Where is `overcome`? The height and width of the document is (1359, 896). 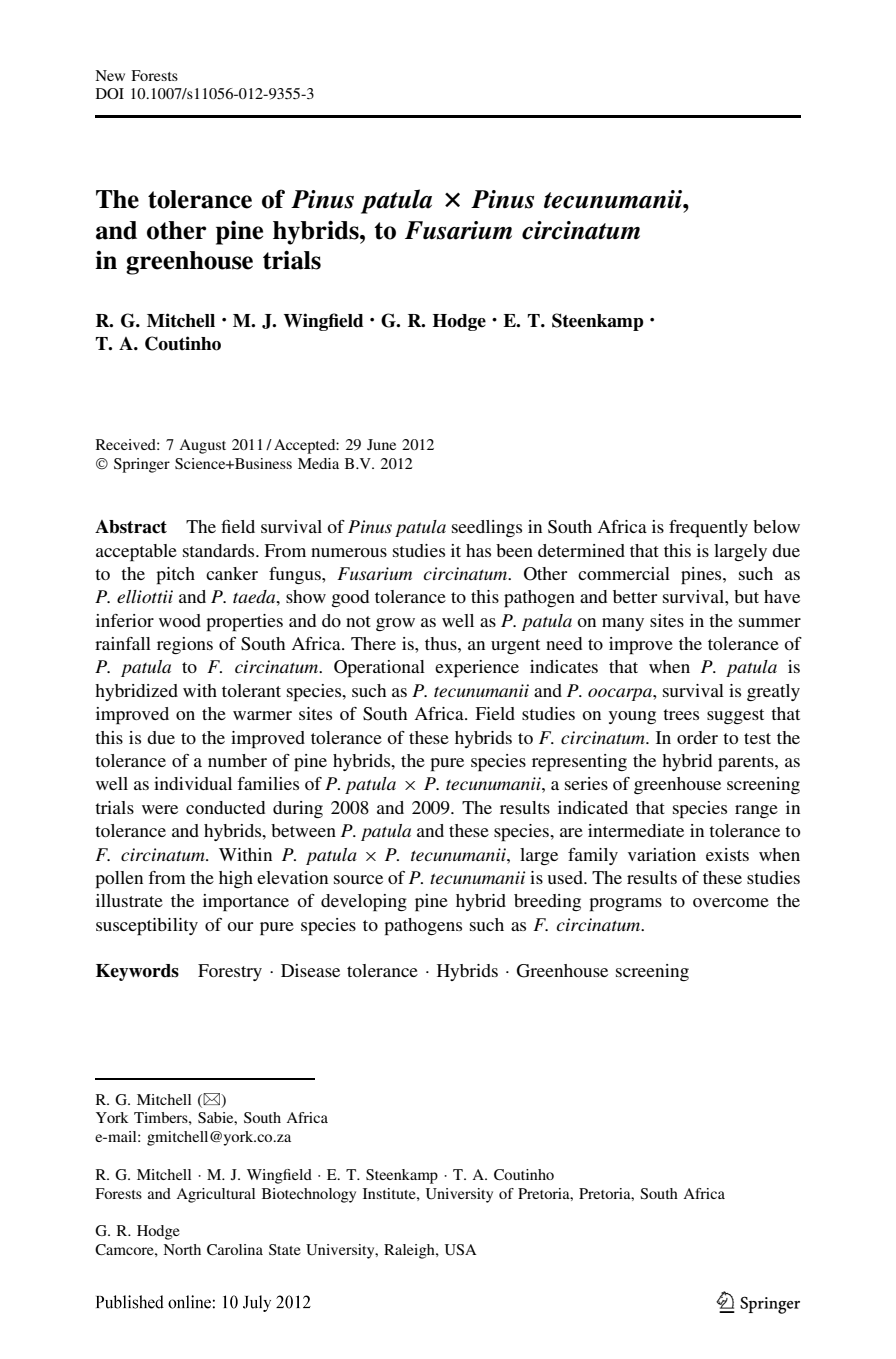 overcome is located at coordinates (731, 902).
